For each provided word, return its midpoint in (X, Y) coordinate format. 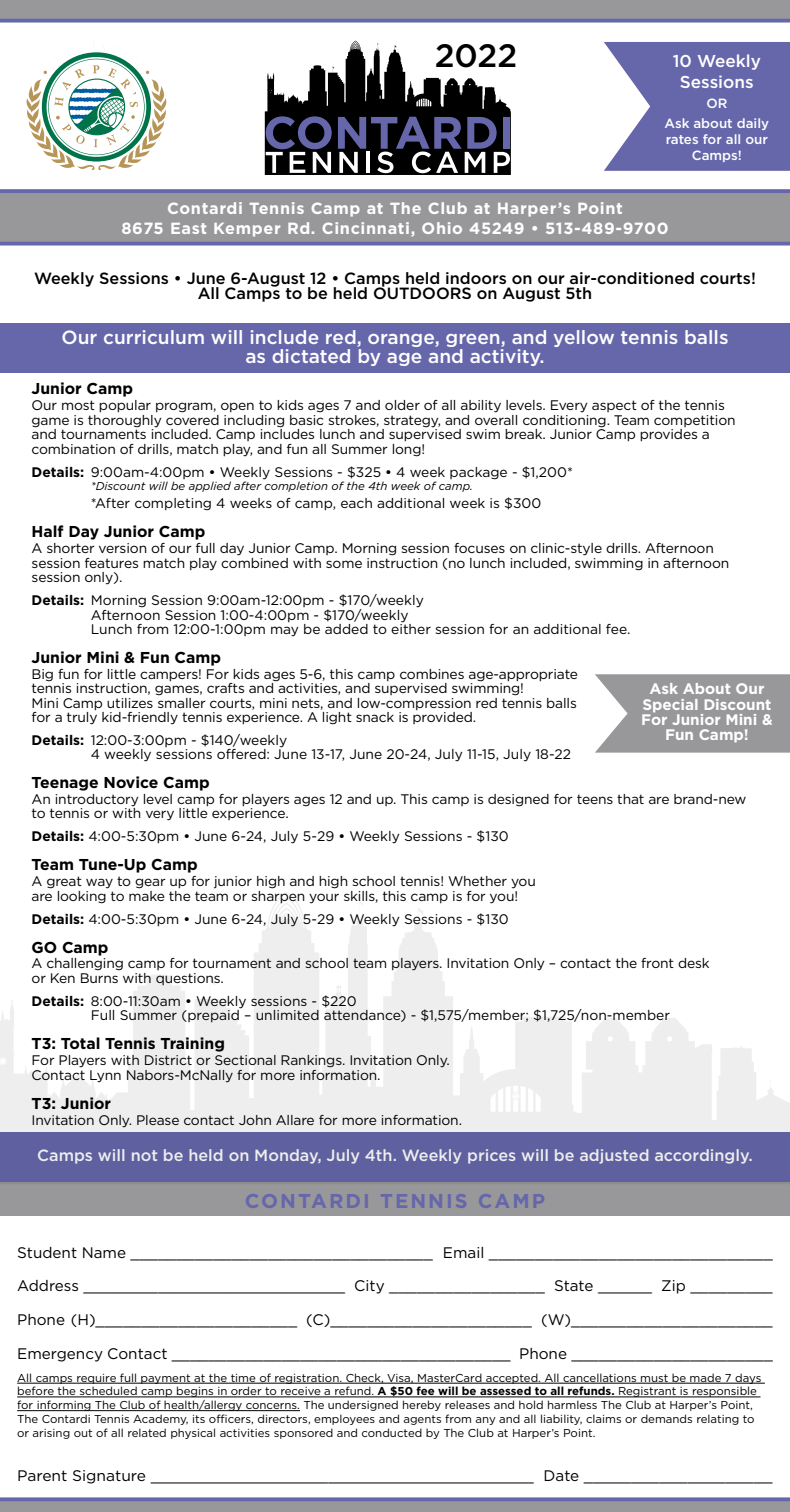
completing (173, 504)
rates (682, 139)
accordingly (703, 1156)
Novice (131, 782)
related (147, 1432)
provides (668, 435)
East (188, 228)
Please (158, 1120)
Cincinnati (365, 228)
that (630, 799)
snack (375, 717)
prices (491, 1156)
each (356, 503)
